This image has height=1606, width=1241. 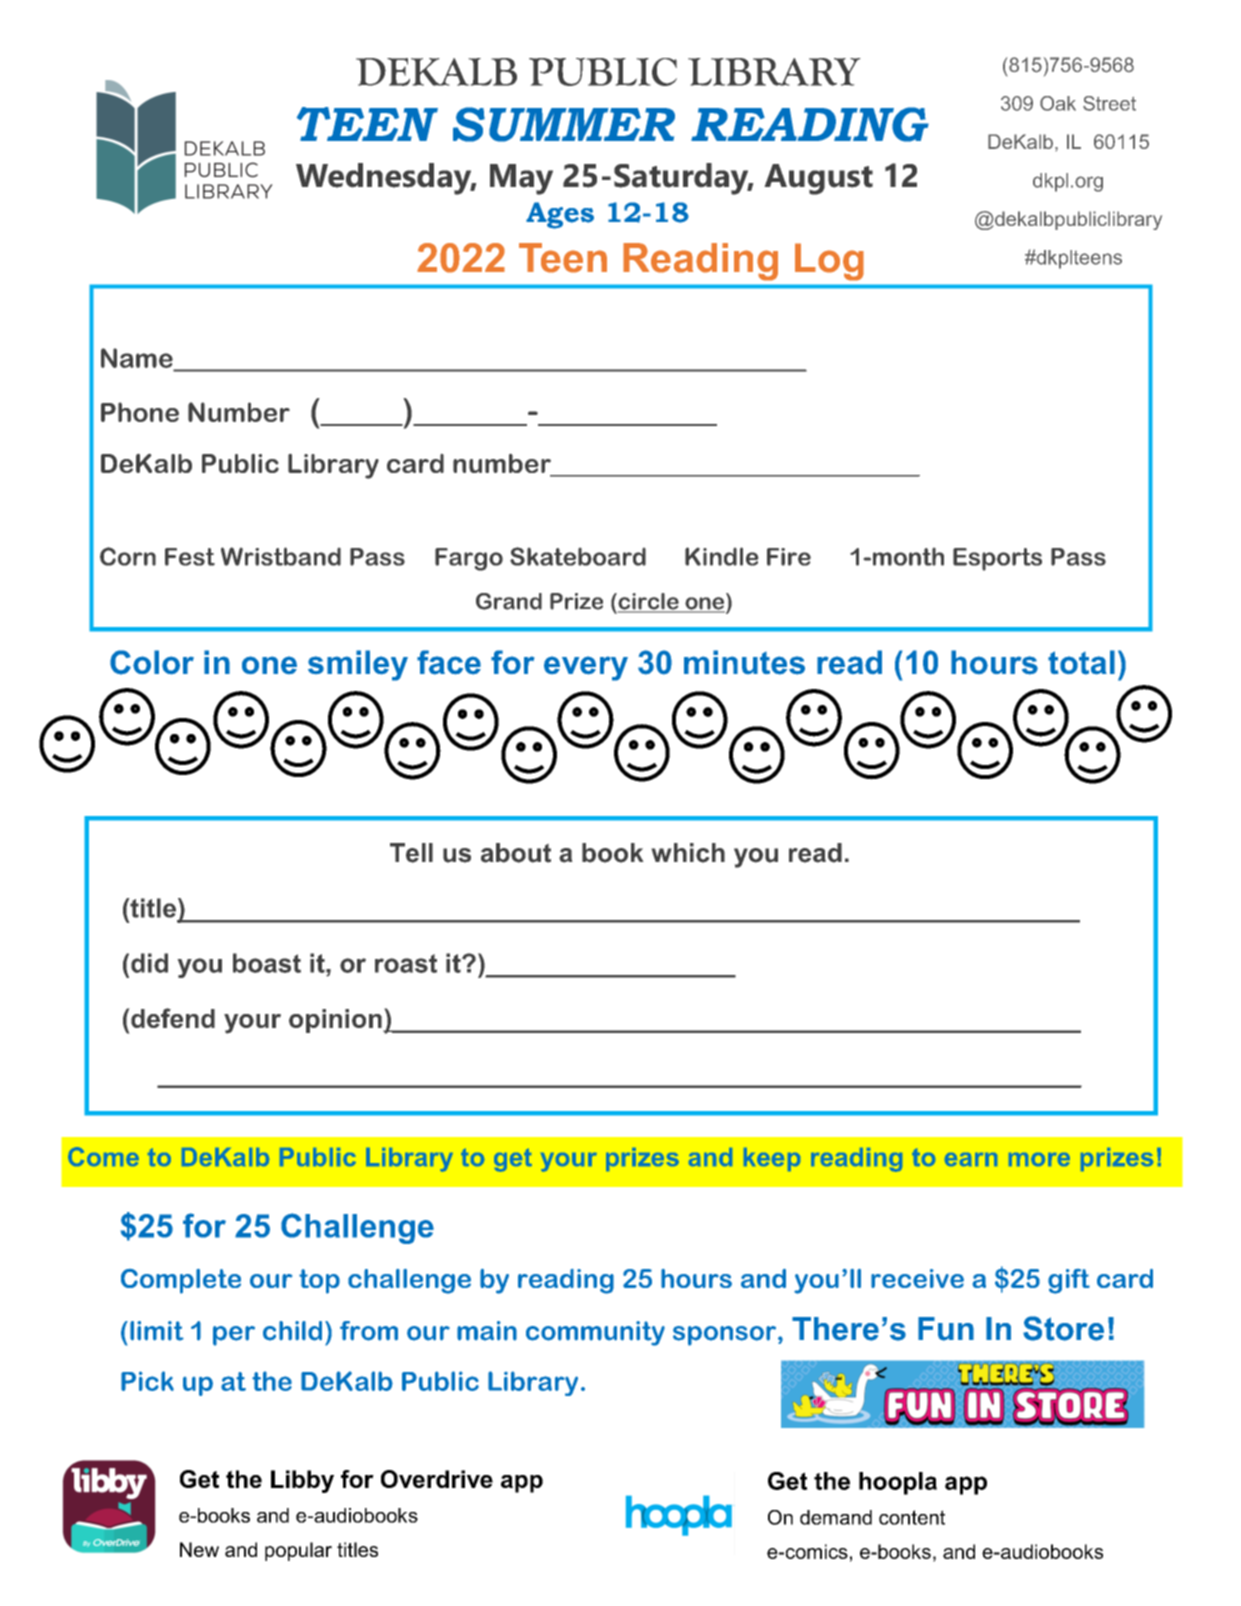 I want to click on May, so click(x=521, y=179).
